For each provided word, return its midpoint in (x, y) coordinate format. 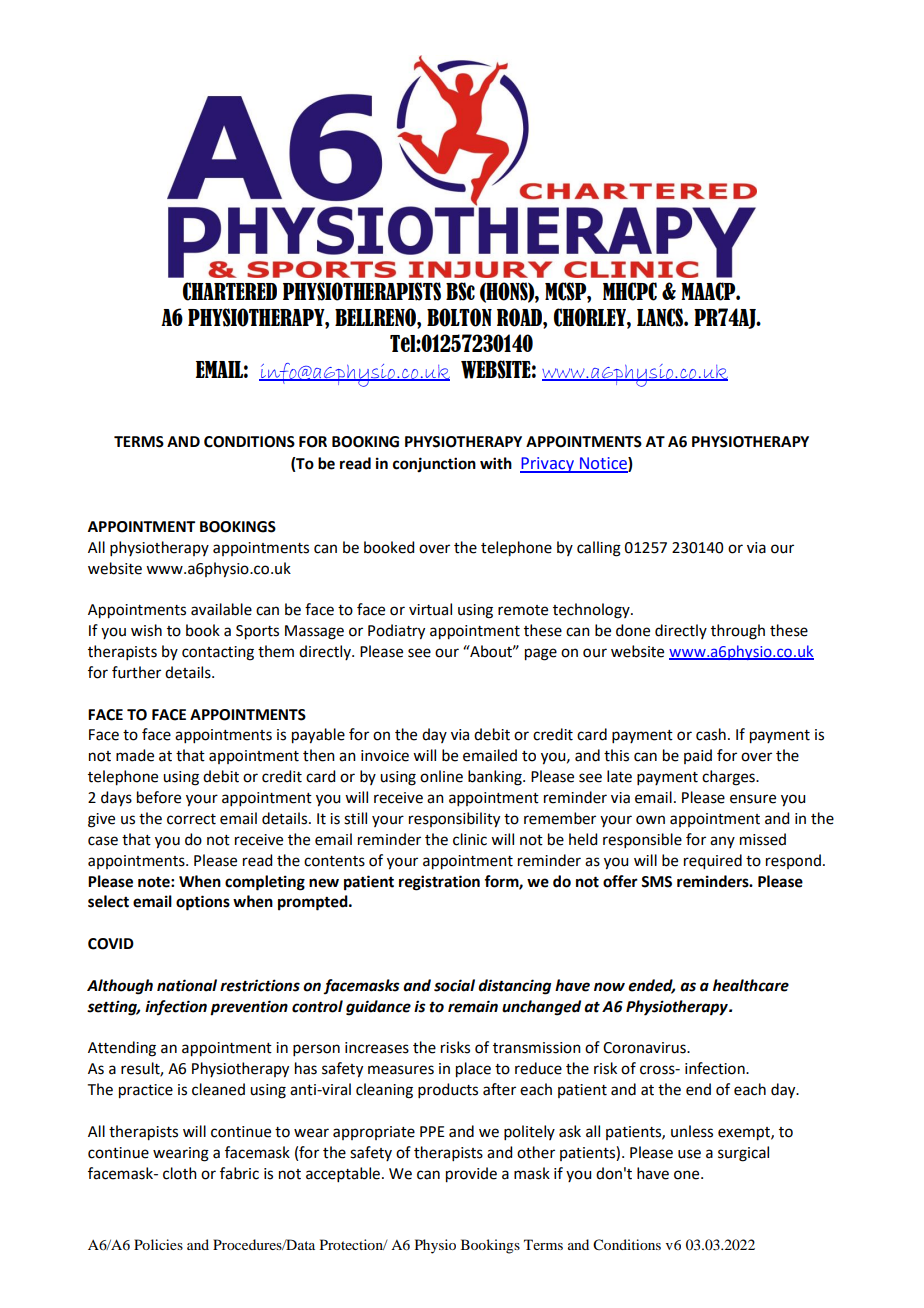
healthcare (751, 985)
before (159, 797)
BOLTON (459, 317)
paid (698, 756)
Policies (158, 1244)
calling (599, 549)
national (187, 985)
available (221, 609)
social (454, 985)
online (441, 776)
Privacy (548, 465)
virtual (430, 609)
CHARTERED (230, 291)
